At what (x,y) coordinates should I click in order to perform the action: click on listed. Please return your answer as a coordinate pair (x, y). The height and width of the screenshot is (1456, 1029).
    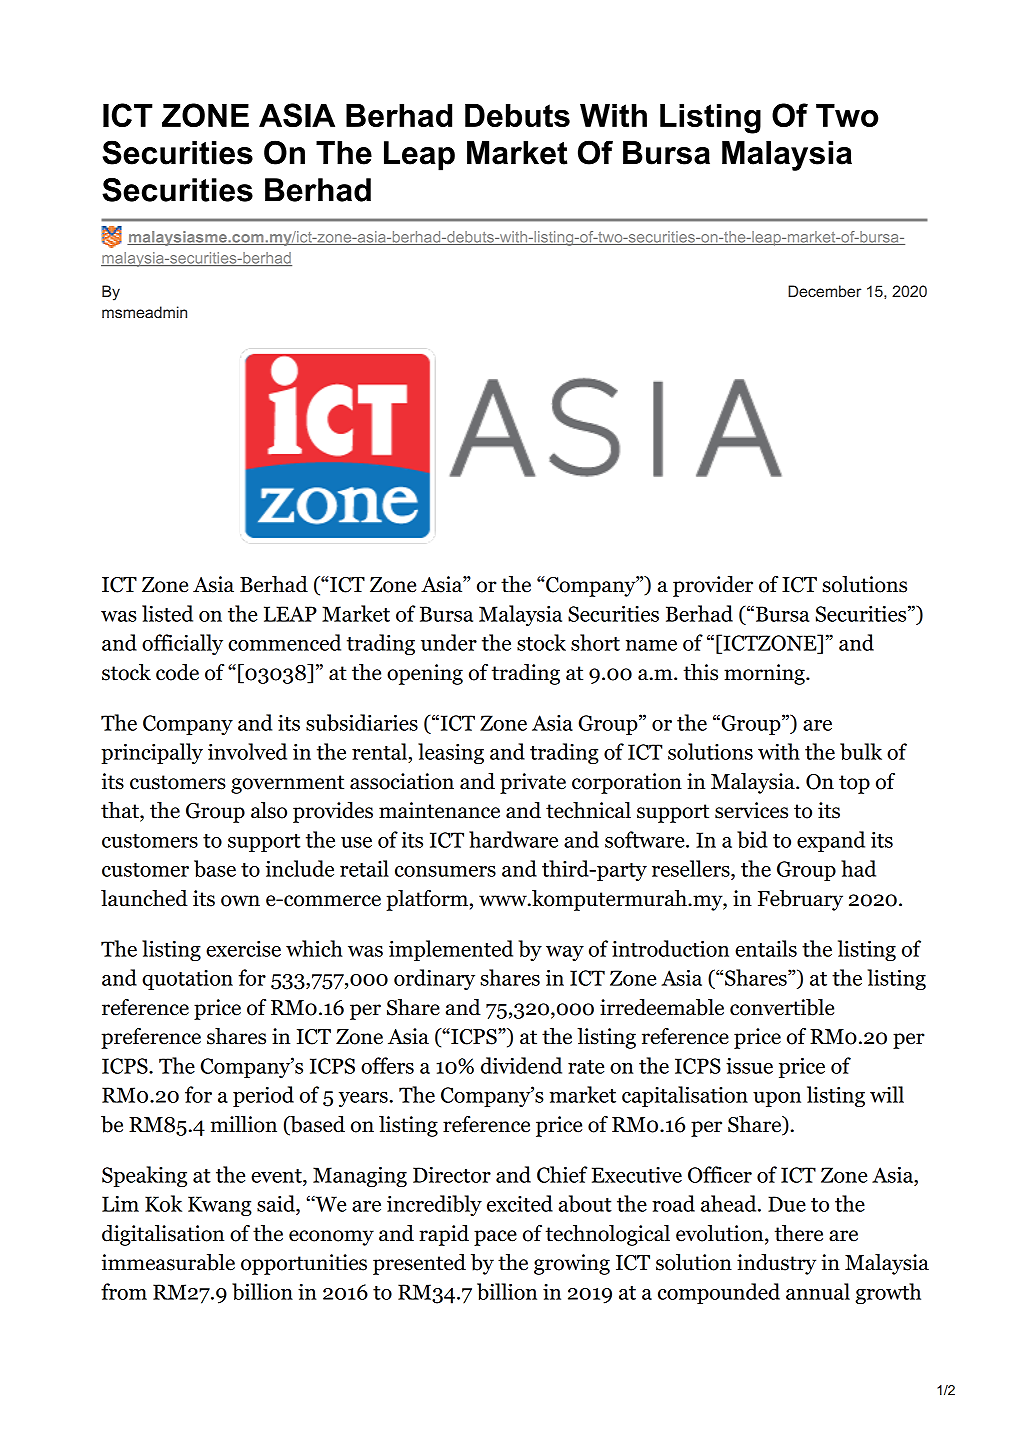
    Looking at the image, I should click on (167, 613).
